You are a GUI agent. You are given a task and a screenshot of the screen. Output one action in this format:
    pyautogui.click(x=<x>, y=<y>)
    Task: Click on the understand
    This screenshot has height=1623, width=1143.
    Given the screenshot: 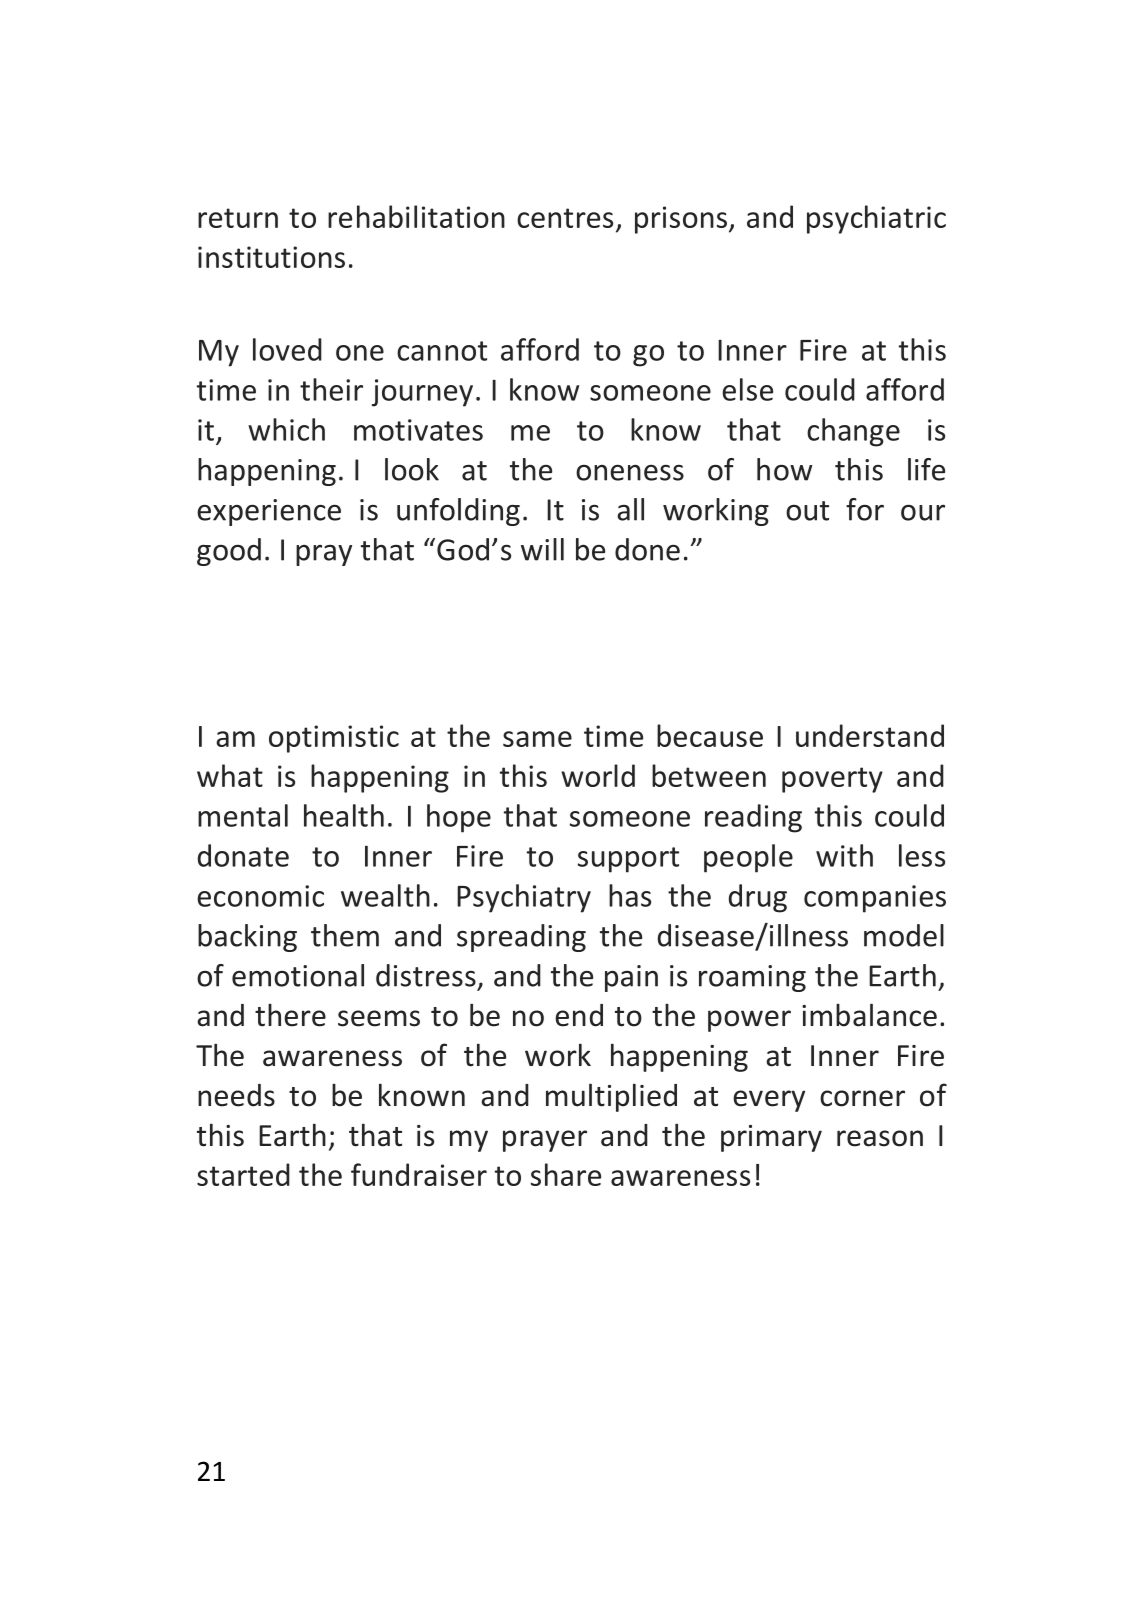 What is the action you would take?
    pyautogui.click(x=870, y=735)
